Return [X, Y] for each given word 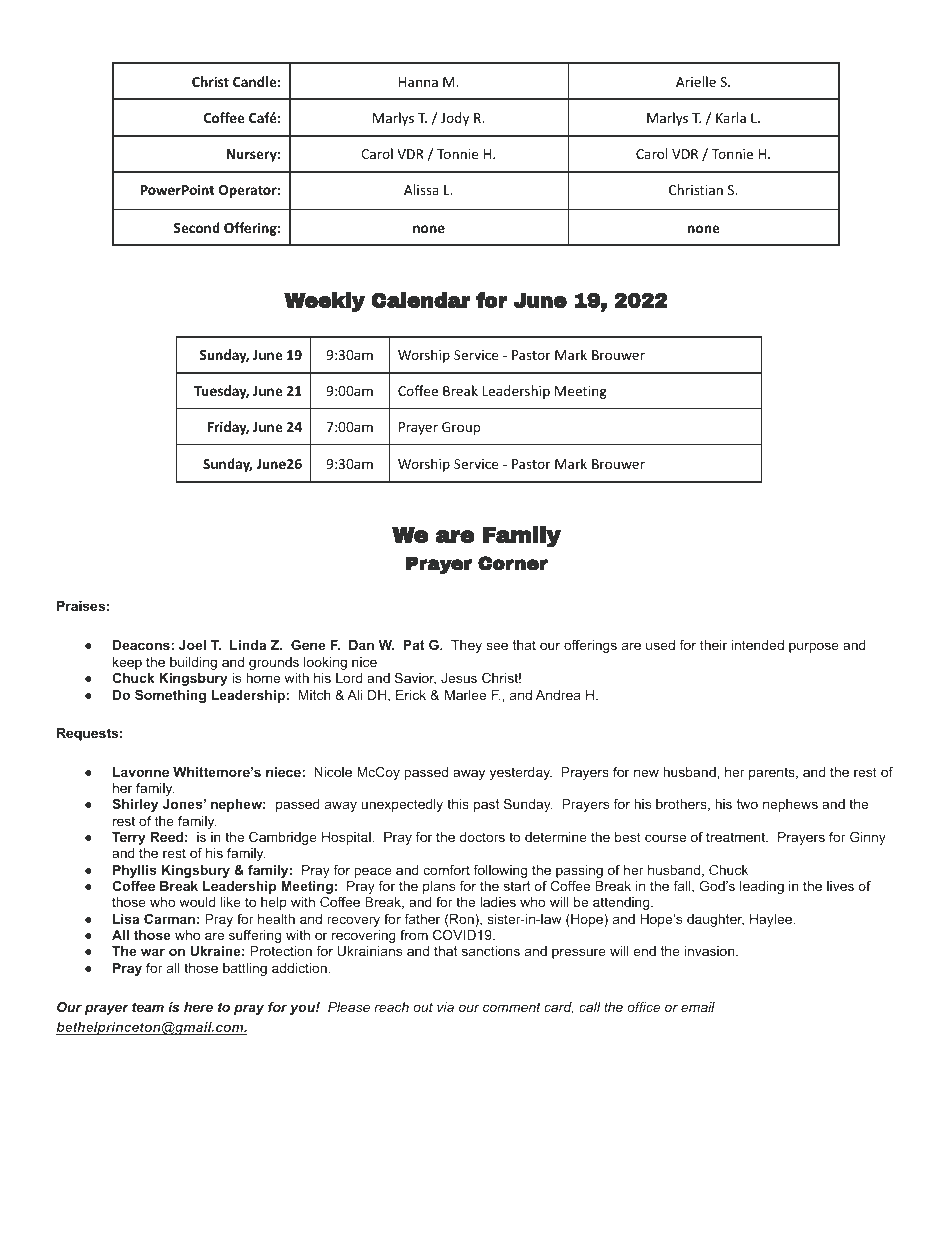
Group [461, 428]
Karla [731, 117]
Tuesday [221, 392]
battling [245, 969]
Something [170, 696]
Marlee [465, 695]
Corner [513, 563]
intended [758, 645]
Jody [455, 119]
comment [512, 1007]
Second [197, 227]
